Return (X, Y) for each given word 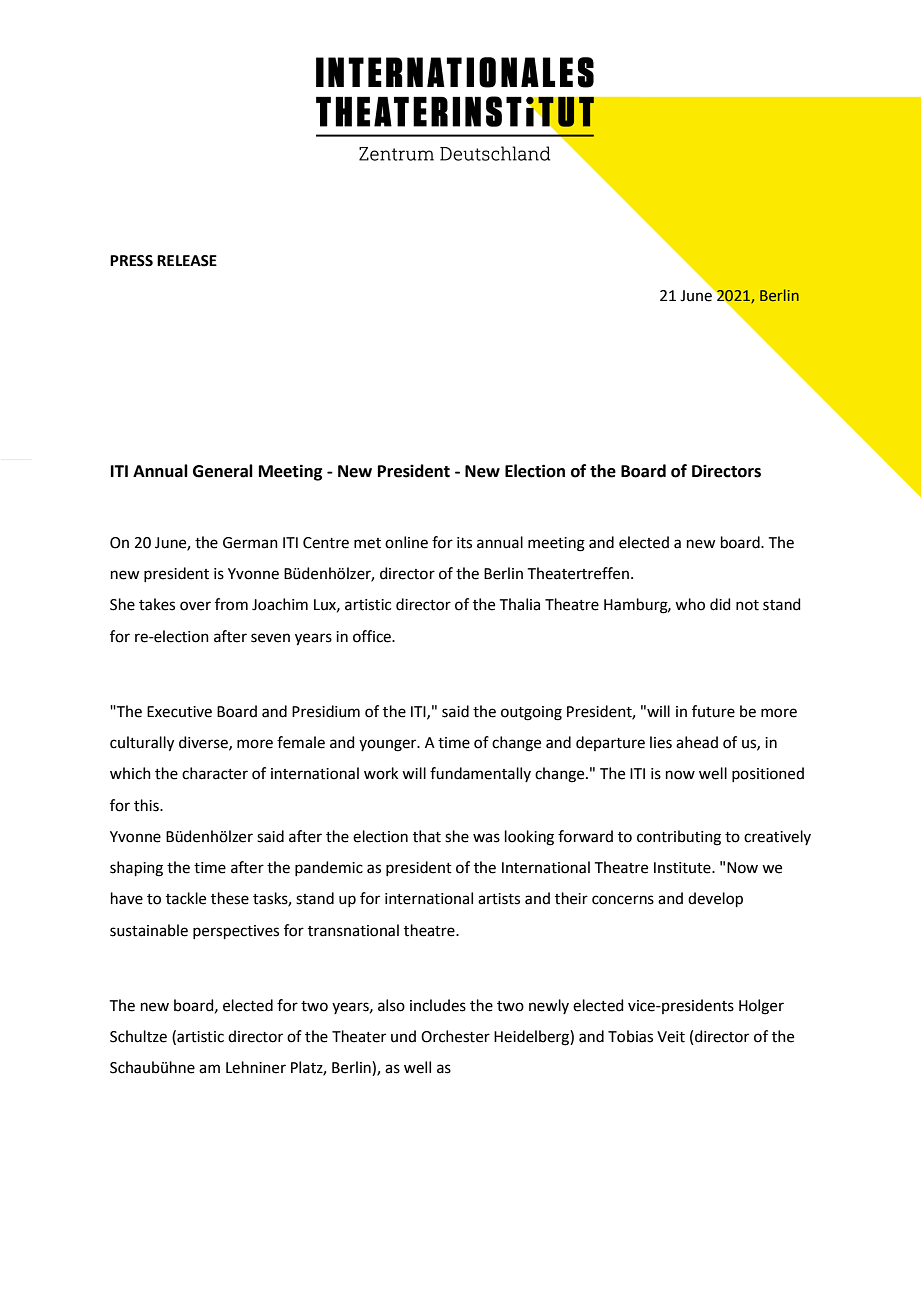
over (195, 606)
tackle (186, 898)
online (406, 542)
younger (389, 745)
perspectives (236, 932)
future (713, 711)
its (464, 543)
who (690, 604)
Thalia (520, 604)
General (223, 471)
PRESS (131, 261)
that (427, 836)
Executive (179, 712)
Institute (683, 868)
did (720, 604)
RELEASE (187, 261)
